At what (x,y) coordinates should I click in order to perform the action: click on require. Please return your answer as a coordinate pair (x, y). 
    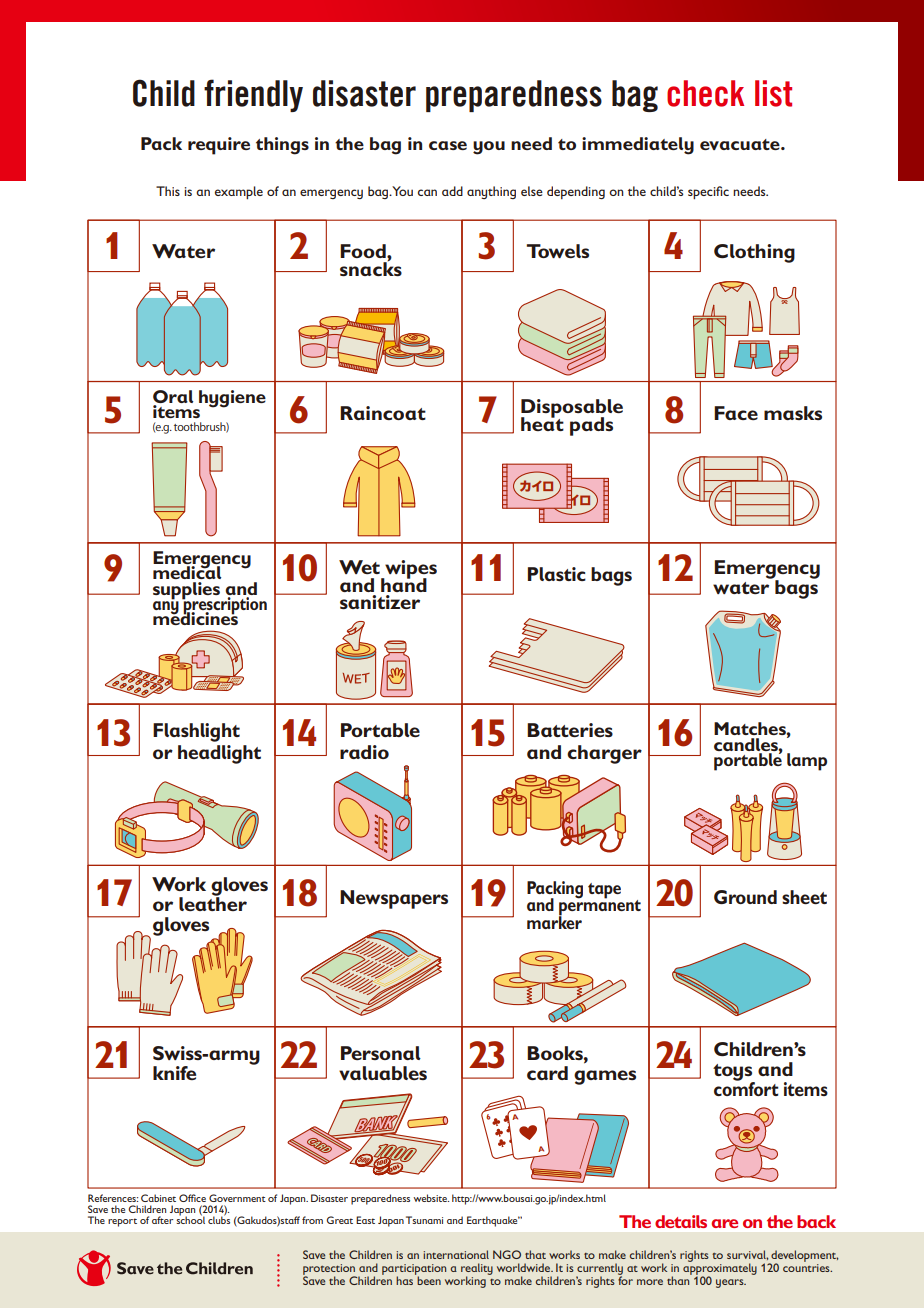
    Looking at the image, I should click on (219, 146).
